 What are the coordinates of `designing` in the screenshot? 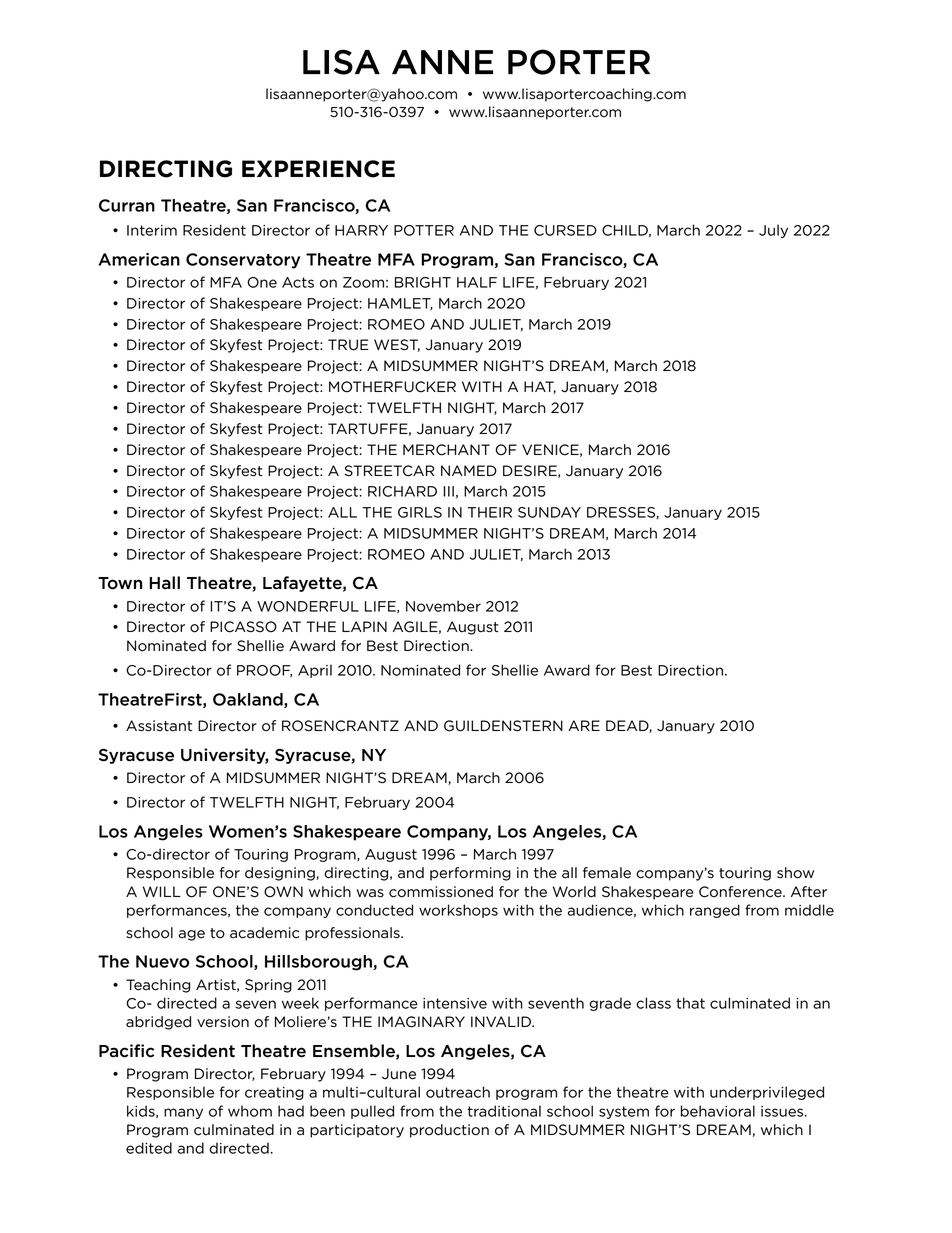 It's located at (281, 874).
